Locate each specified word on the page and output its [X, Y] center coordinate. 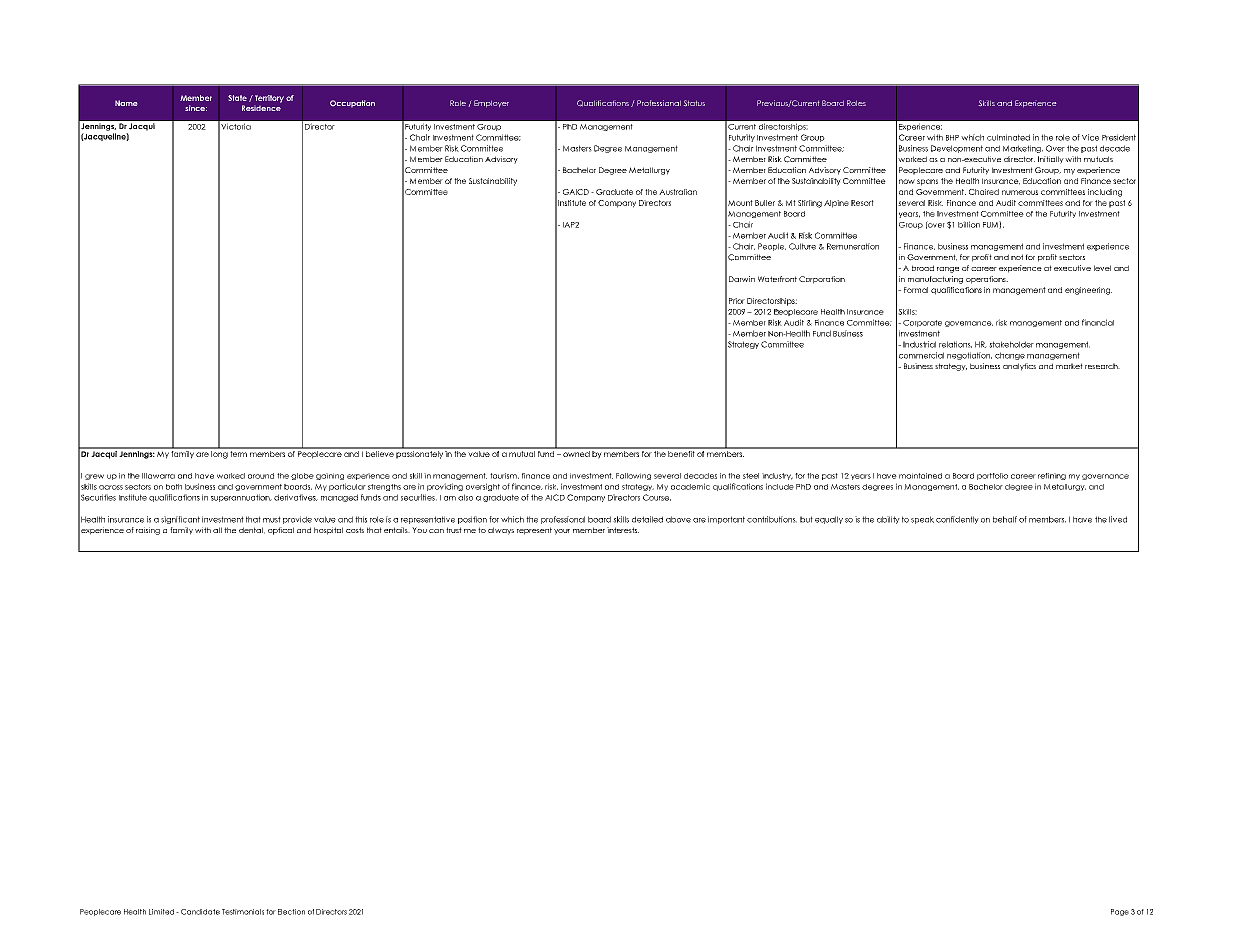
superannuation [241, 498]
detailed [647, 519]
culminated [1008, 137]
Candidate [200, 912]
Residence [261, 108]
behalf [1005, 519]
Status [694, 103]
